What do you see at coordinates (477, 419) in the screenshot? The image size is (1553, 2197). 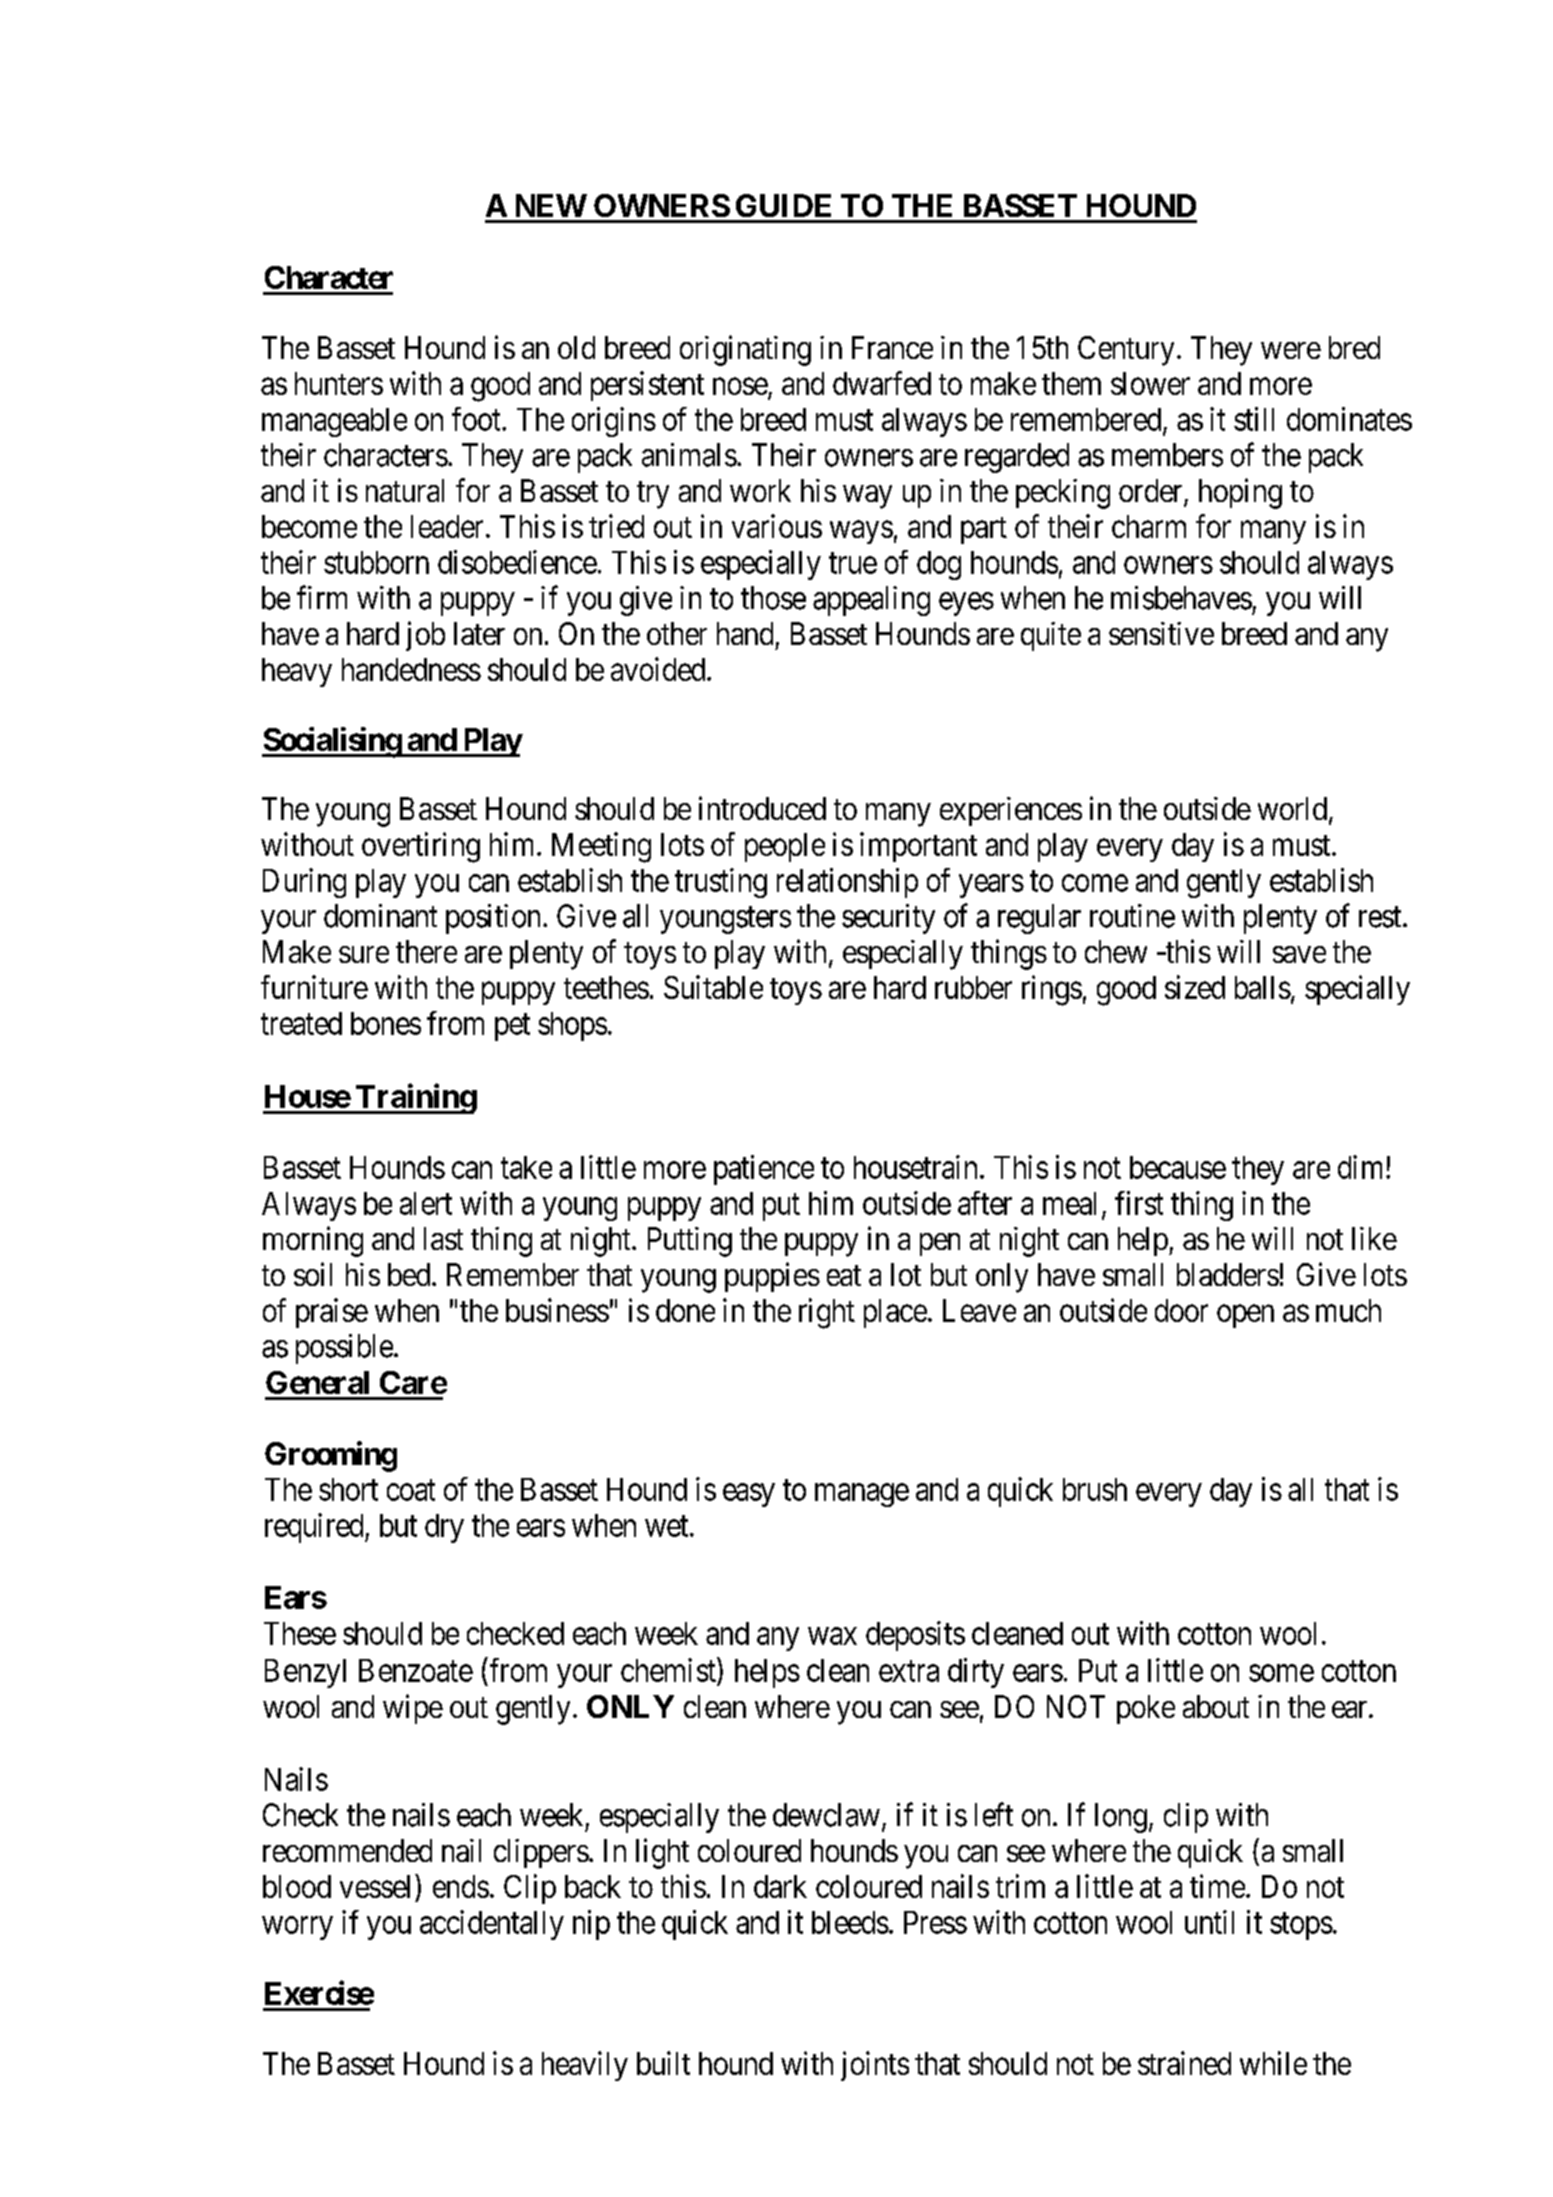 I see `foot` at bounding box center [477, 419].
